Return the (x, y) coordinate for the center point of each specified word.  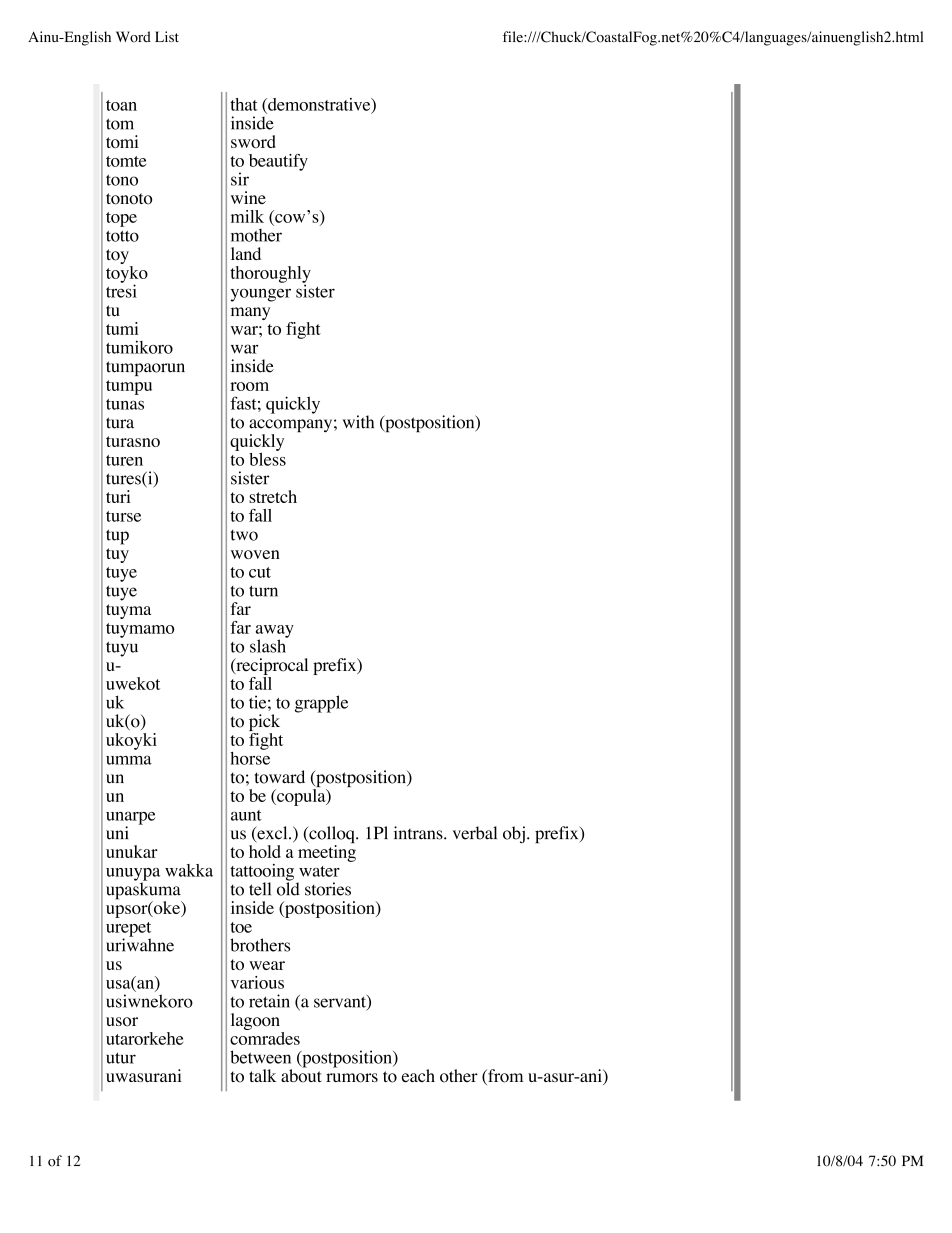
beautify (278, 162)
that (244, 104)
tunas (125, 404)
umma (129, 760)
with (358, 422)
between (260, 1057)
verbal (474, 833)
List (167, 36)
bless (267, 458)
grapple (321, 704)
